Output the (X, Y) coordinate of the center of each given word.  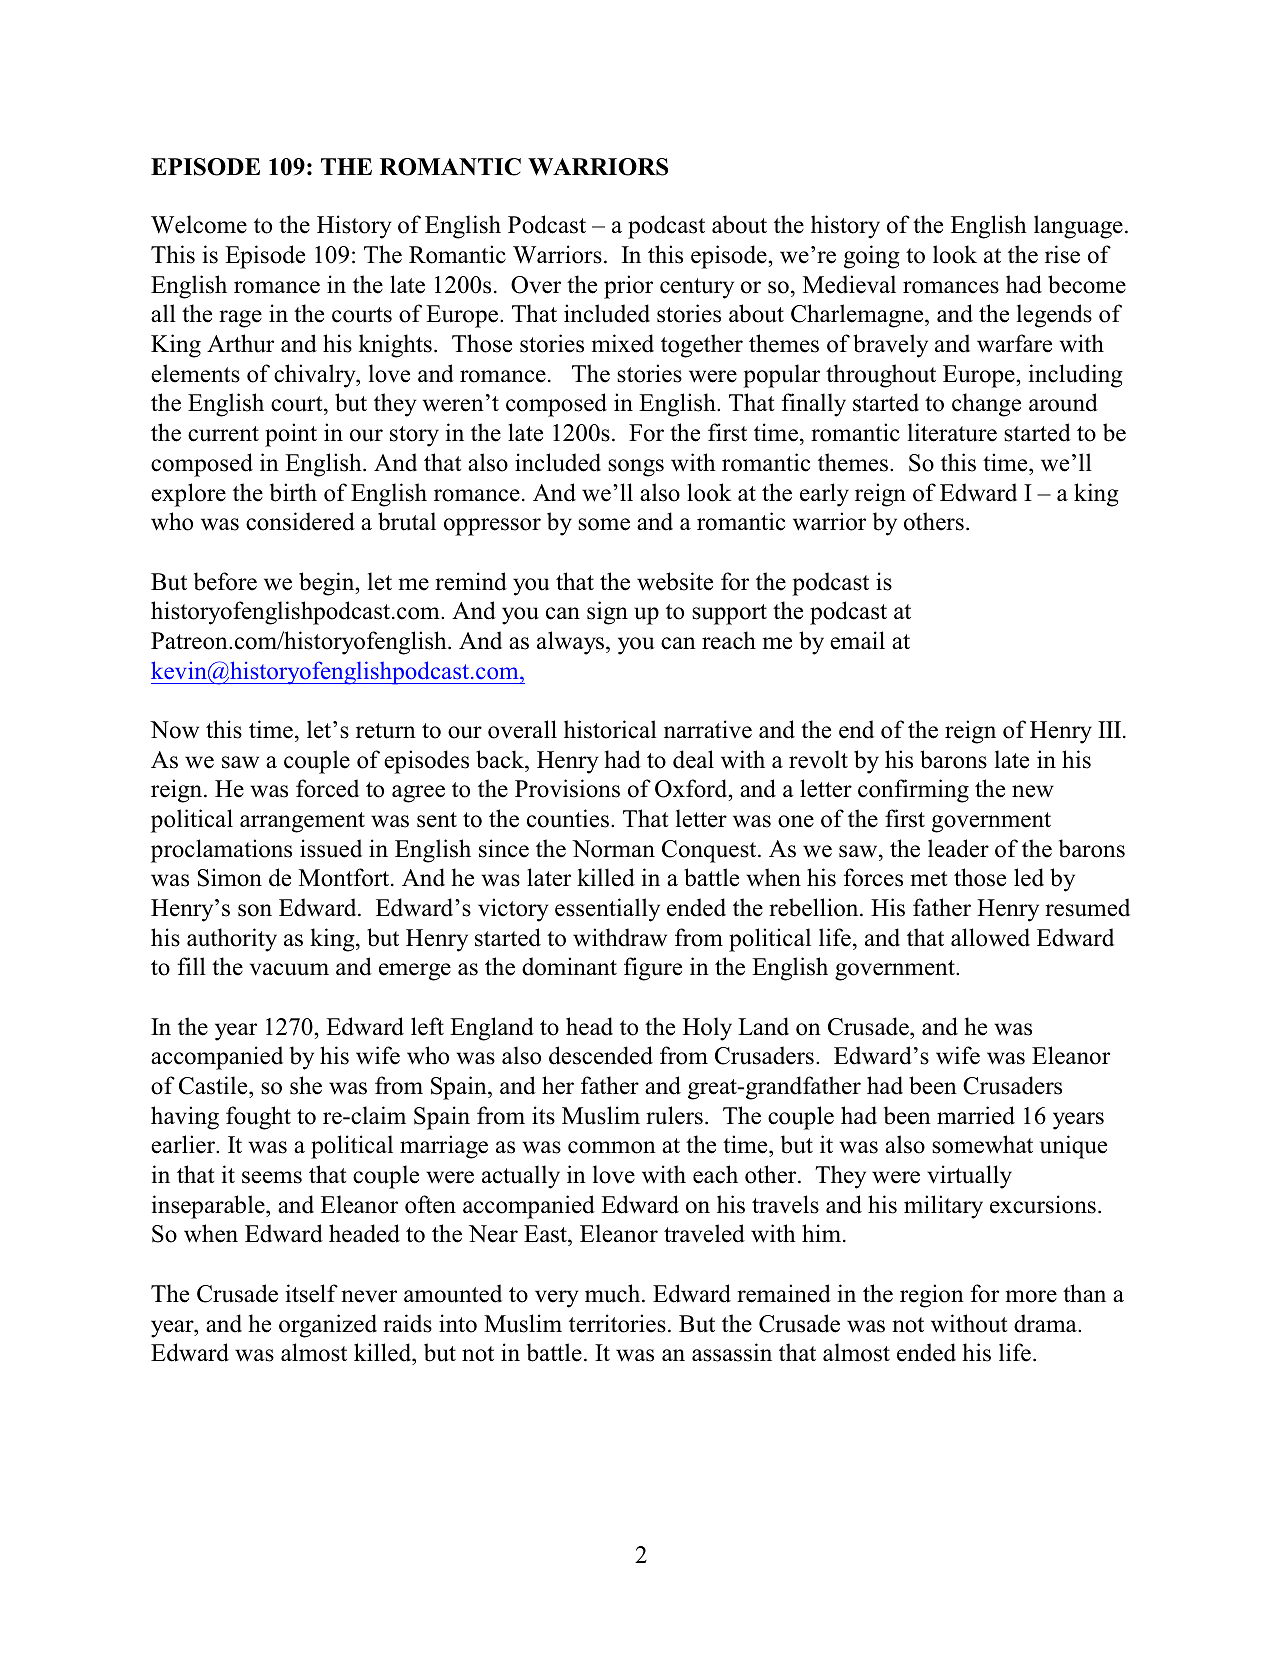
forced (327, 788)
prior (628, 287)
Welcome (199, 224)
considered (300, 521)
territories (617, 1323)
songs (636, 468)
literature (952, 432)
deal (693, 759)
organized (328, 1326)
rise (1062, 254)
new (1033, 791)
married (976, 1115)
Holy (707, 1029)
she (306, 1085)
